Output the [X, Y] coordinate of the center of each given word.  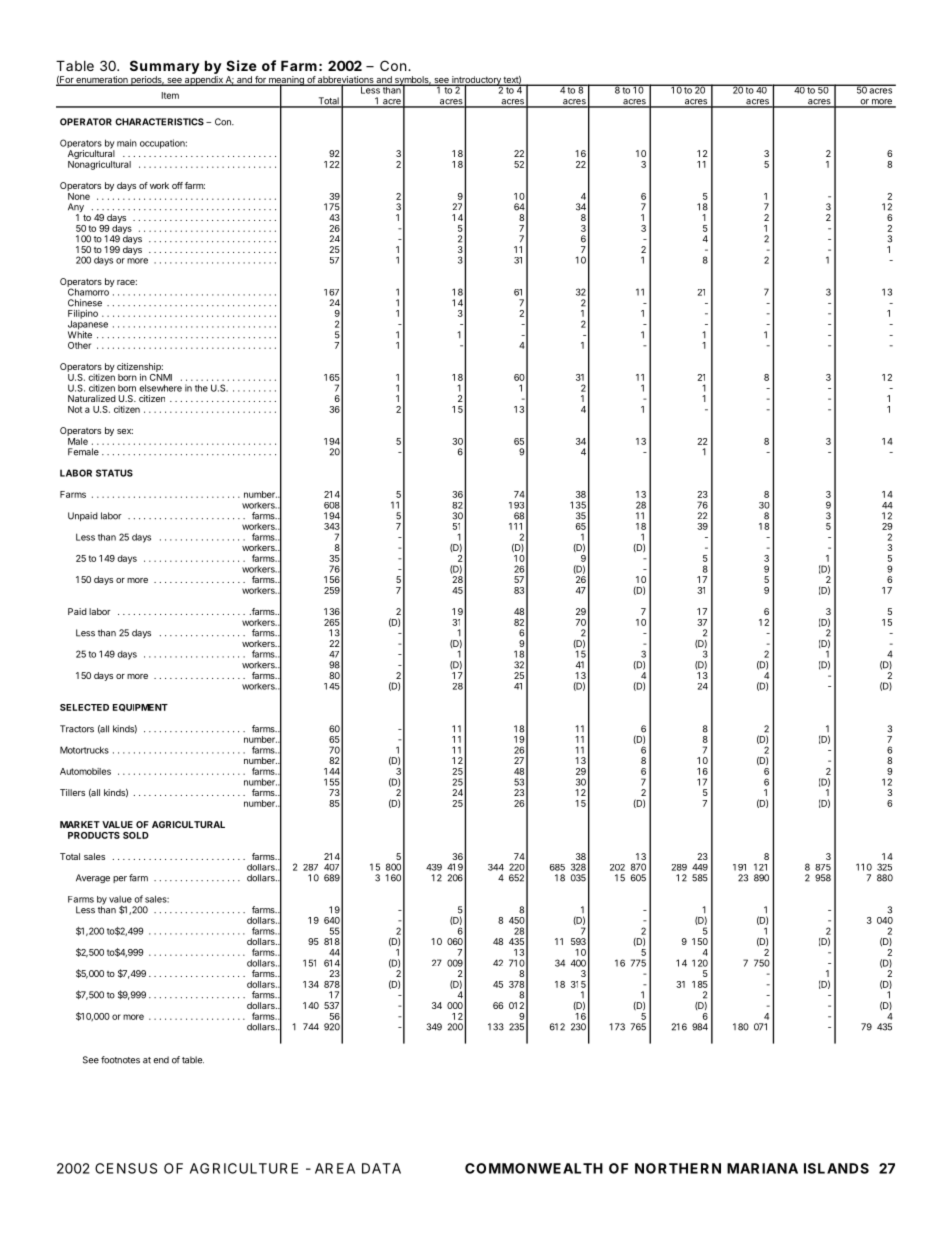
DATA [381, 1168]
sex [125, 431]
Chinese [85, 303]
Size [241, 65]
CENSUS [126, 1168]
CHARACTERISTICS [159, 122]
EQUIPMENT [140, 708]
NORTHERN [678, 1168]
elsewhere [160, 388]
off [177, 185]
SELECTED [84, 707]
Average [93, 879]
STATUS [114, 473]
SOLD [136, 835]
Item [170, 95]
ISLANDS [836, 1168]
